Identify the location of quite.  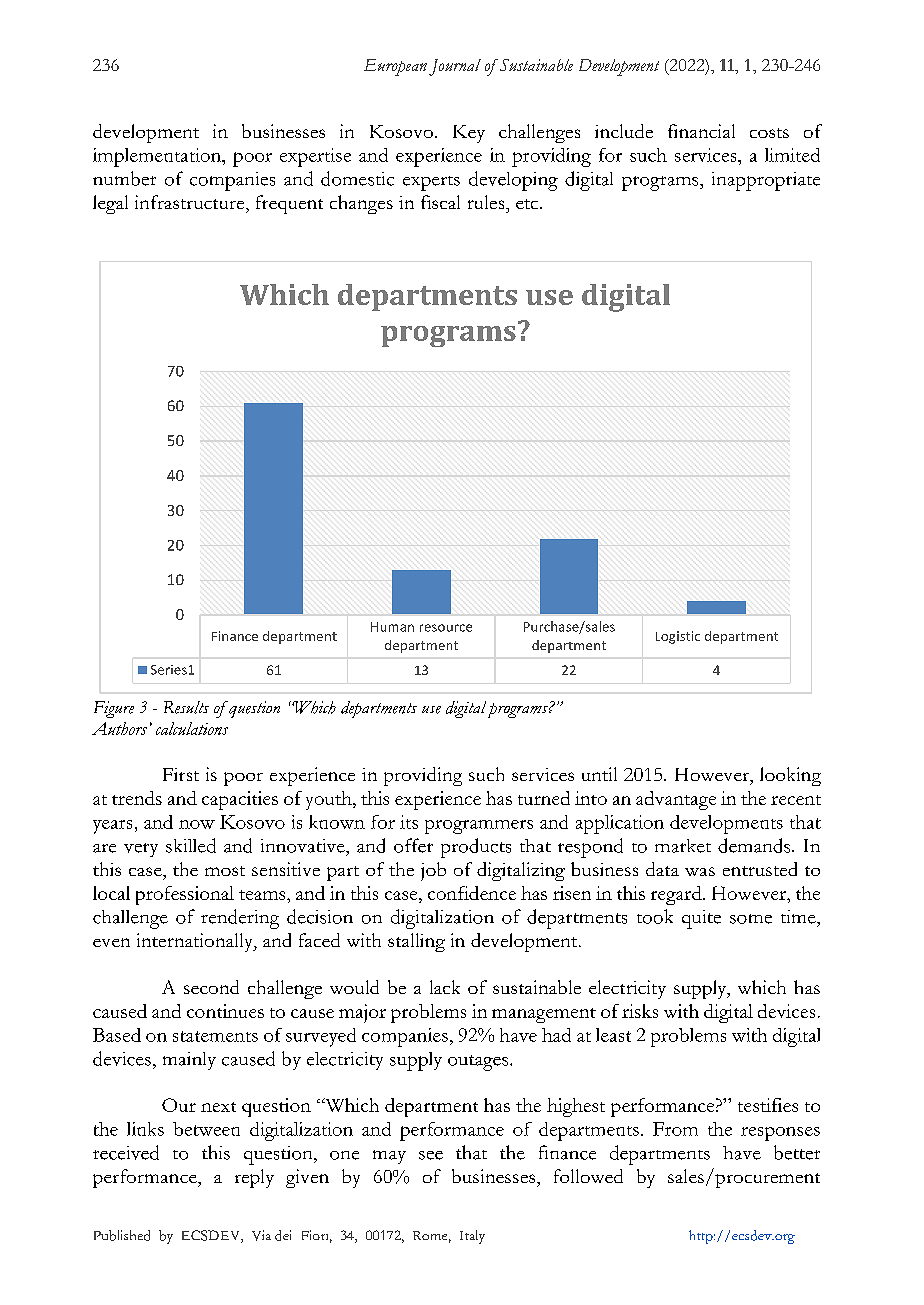
(701, 919).
